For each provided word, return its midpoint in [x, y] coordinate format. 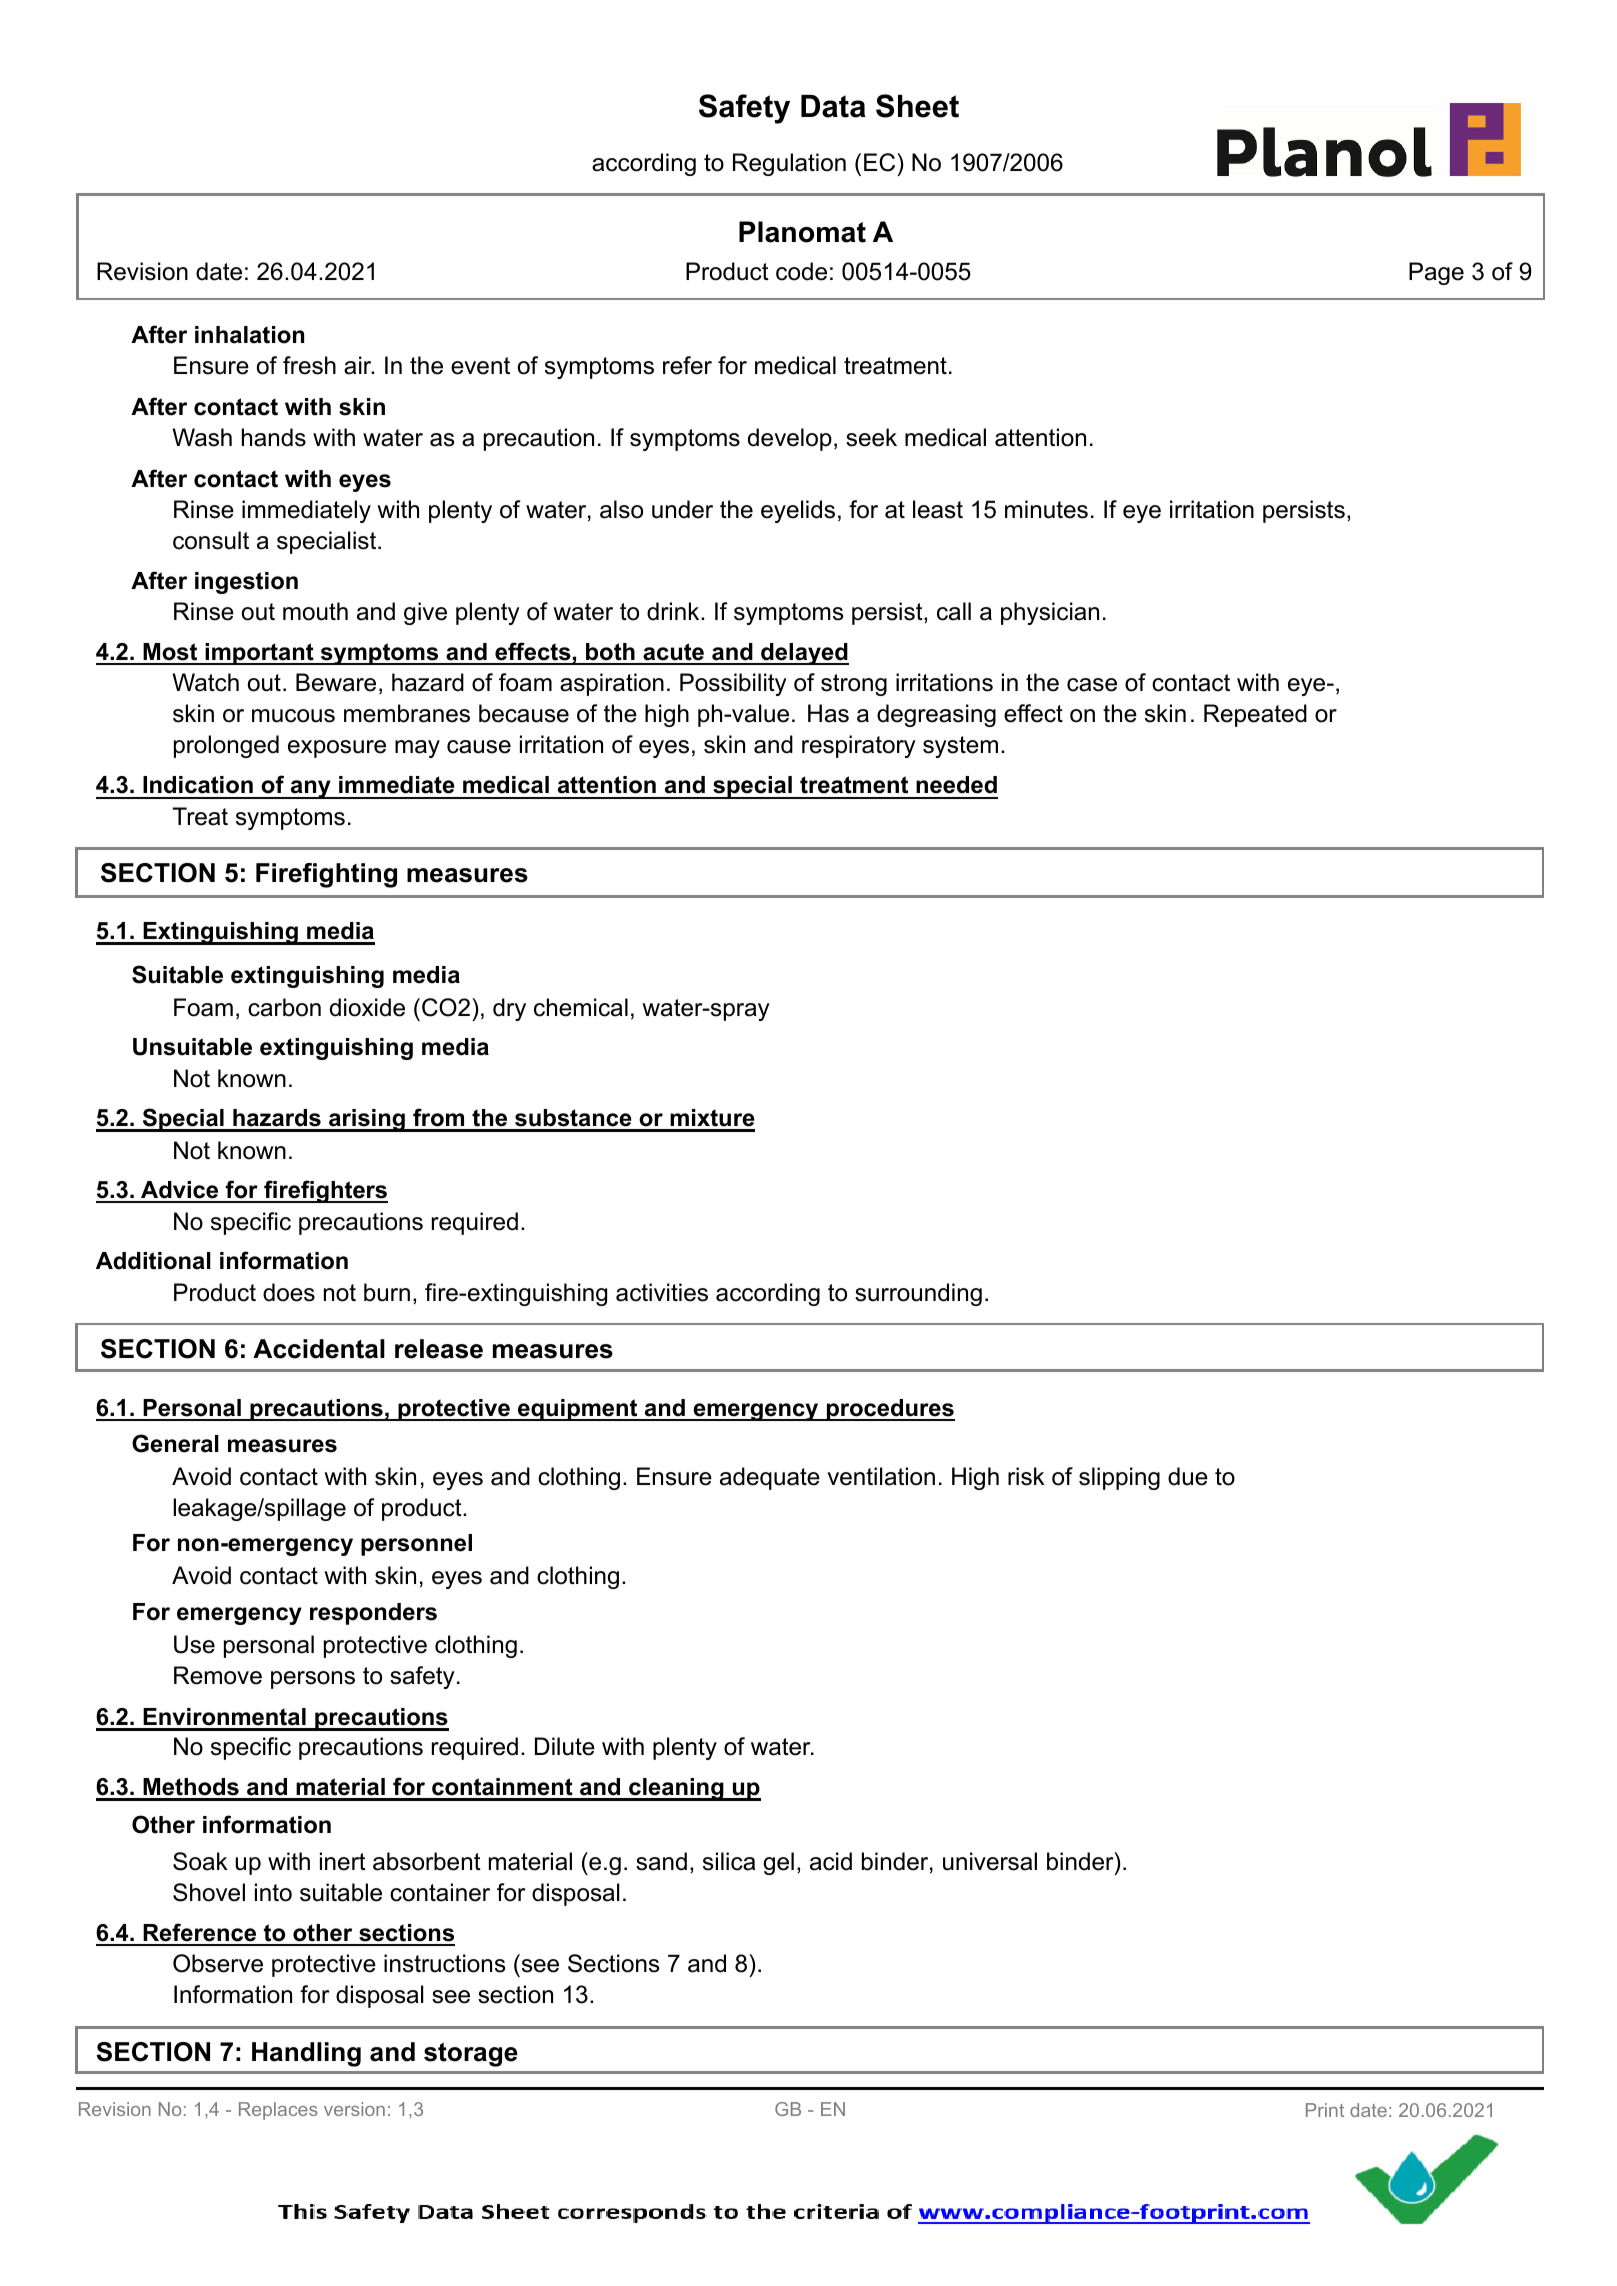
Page [1436, 273]
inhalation [249, 335]
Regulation [789, 164]
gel [779, 1863]
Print [1325, 2110]
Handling [306, 2054]
